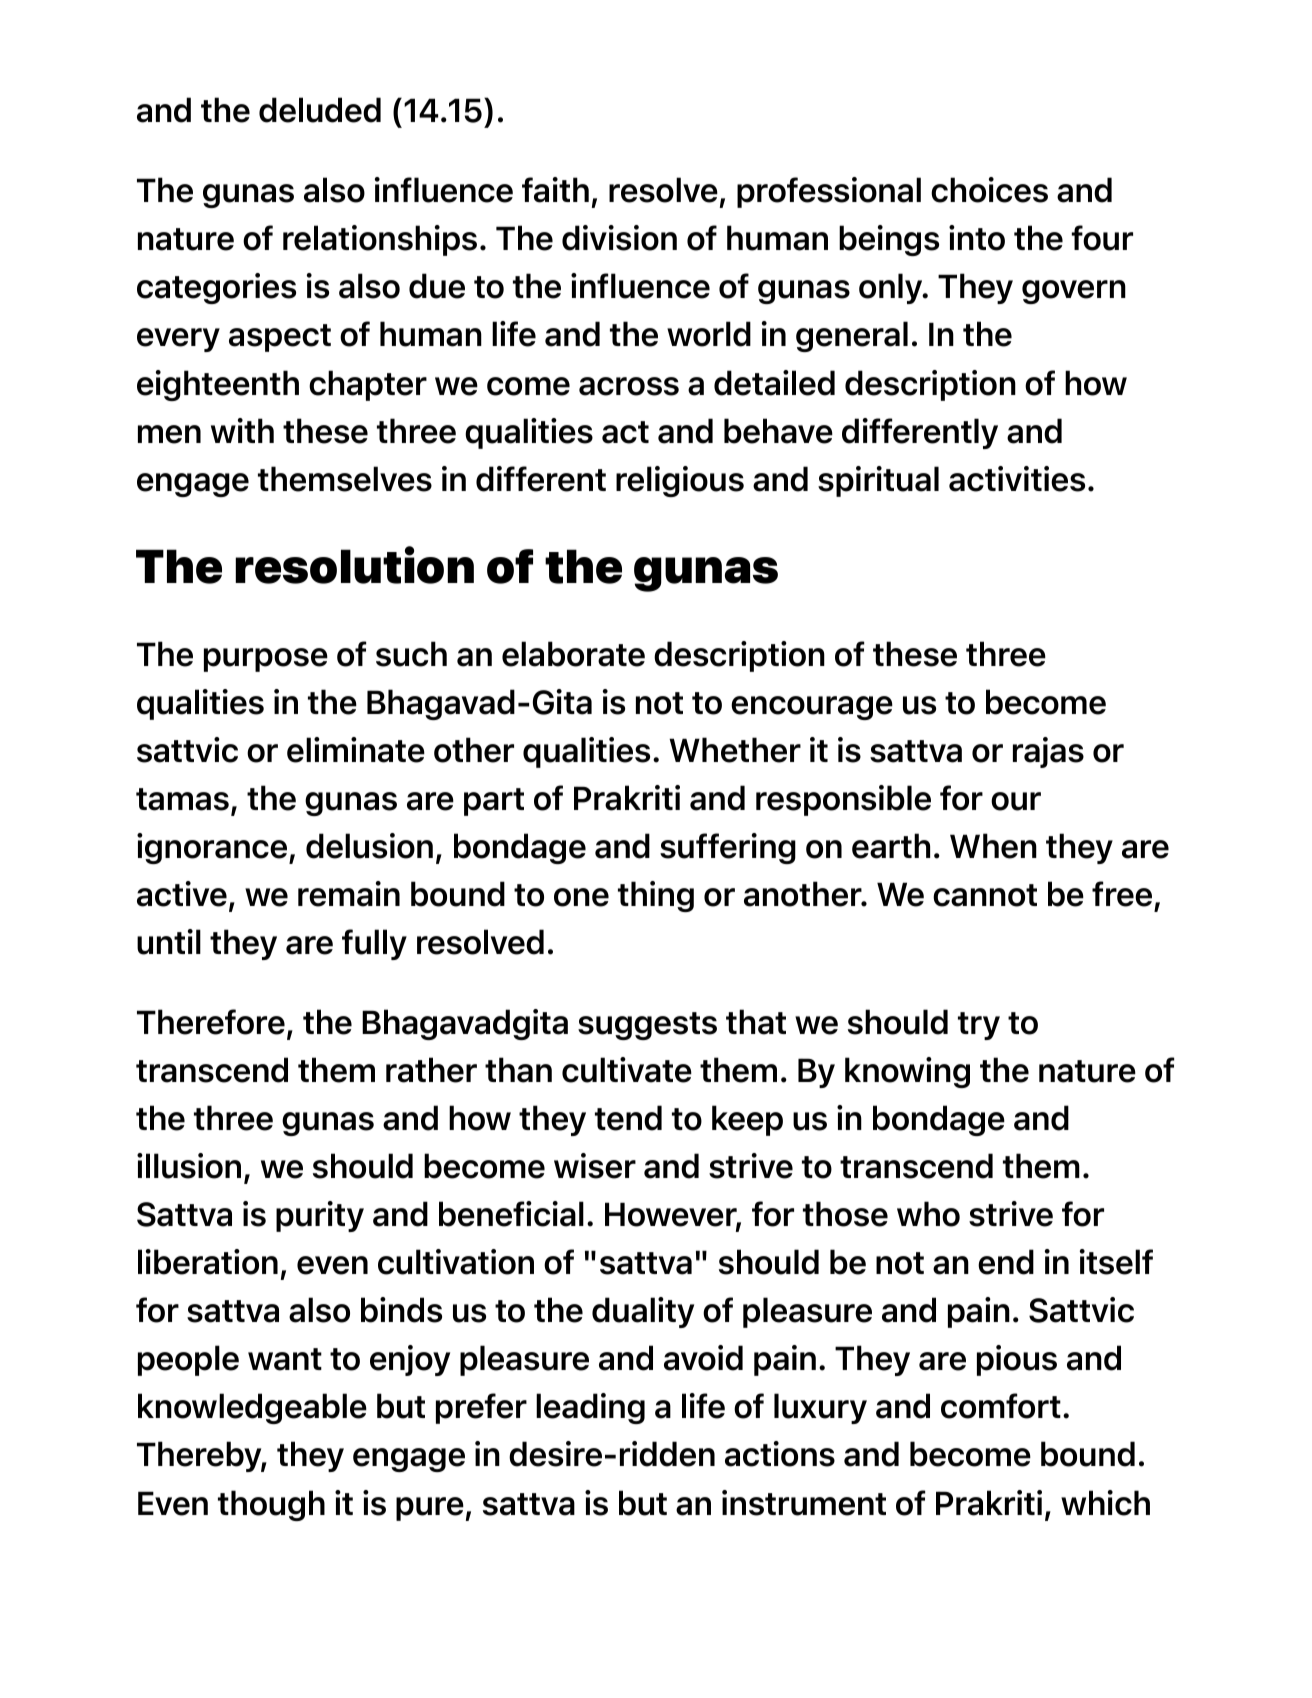 Image resolution: width=1312 pixels, height=1698 pixels. What do you see at coordinates (590, 1408) in the screenshot?
I see `leading` at bounding box center [590, 1408].
